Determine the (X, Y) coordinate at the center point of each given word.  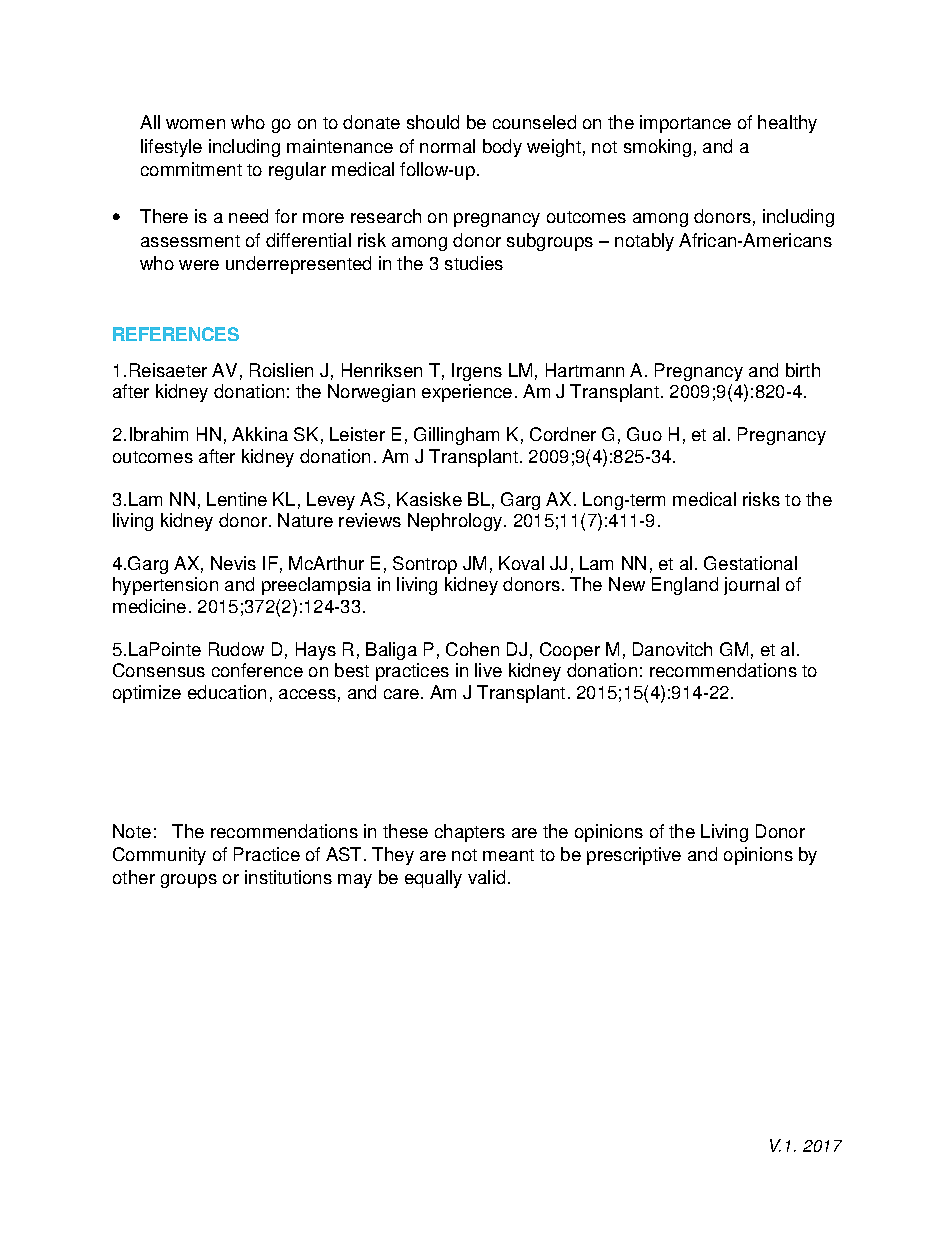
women (195, 124)
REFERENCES (176, 334)
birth (803, 370)
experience (467, 393)
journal (751, 586)
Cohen (472, 649)
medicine (149, 606)
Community (159, 856)
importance (685, 124)
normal (447, 146)
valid (486, 877)
